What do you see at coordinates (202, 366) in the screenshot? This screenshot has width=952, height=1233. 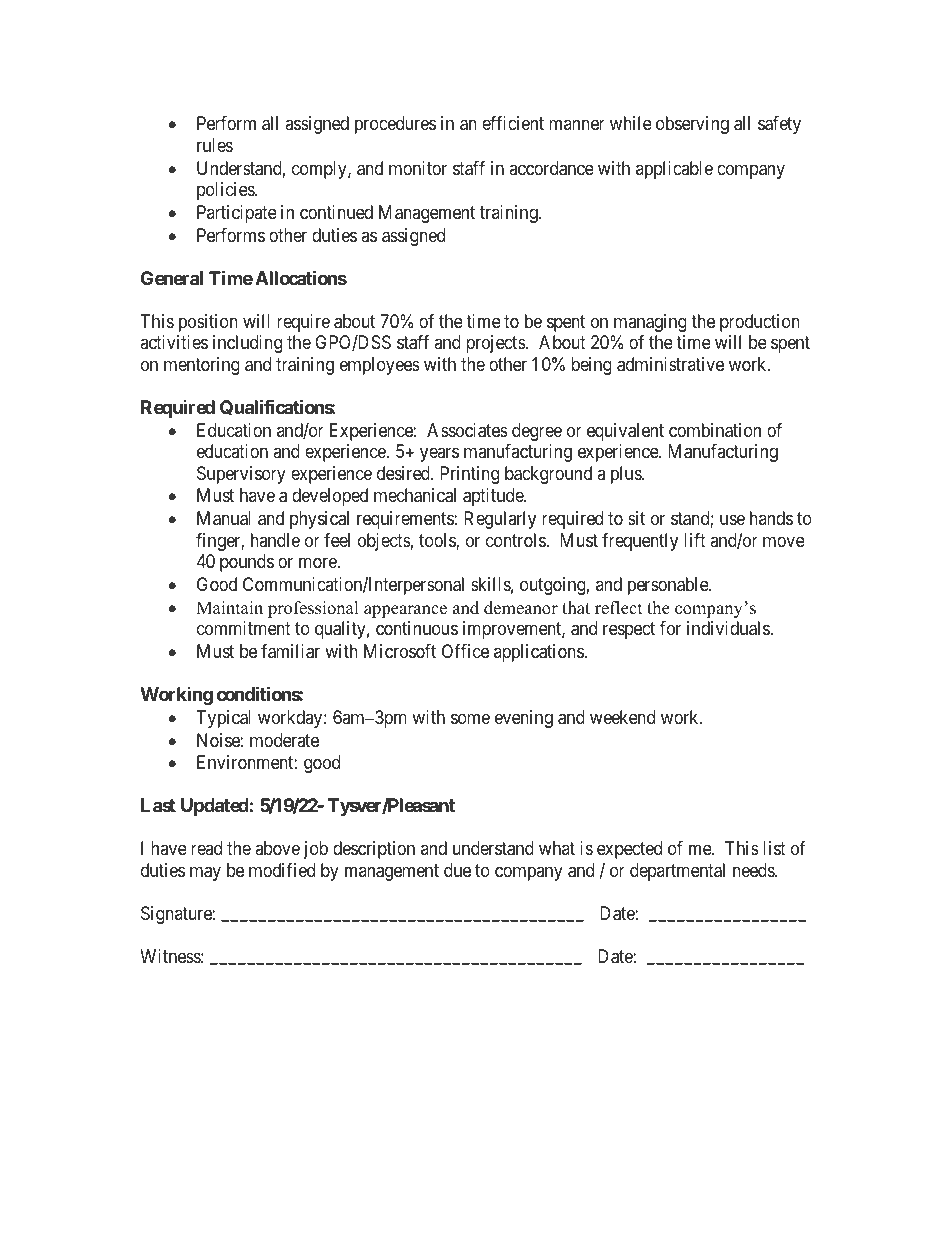 I see `mentoring` at bounding box center [202, 366].
